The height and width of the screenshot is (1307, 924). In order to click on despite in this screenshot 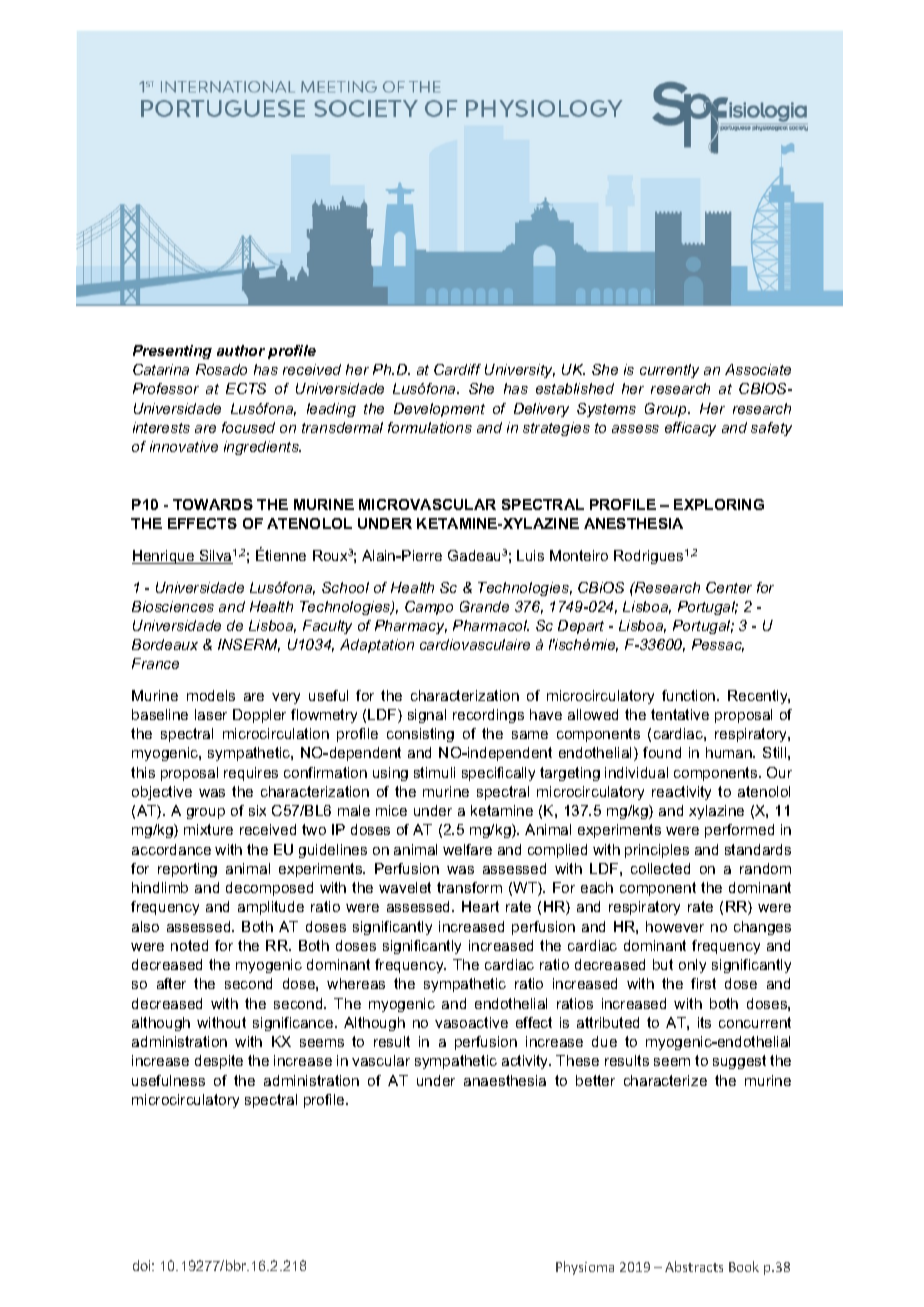, I will do `click(219, 1062)`.
